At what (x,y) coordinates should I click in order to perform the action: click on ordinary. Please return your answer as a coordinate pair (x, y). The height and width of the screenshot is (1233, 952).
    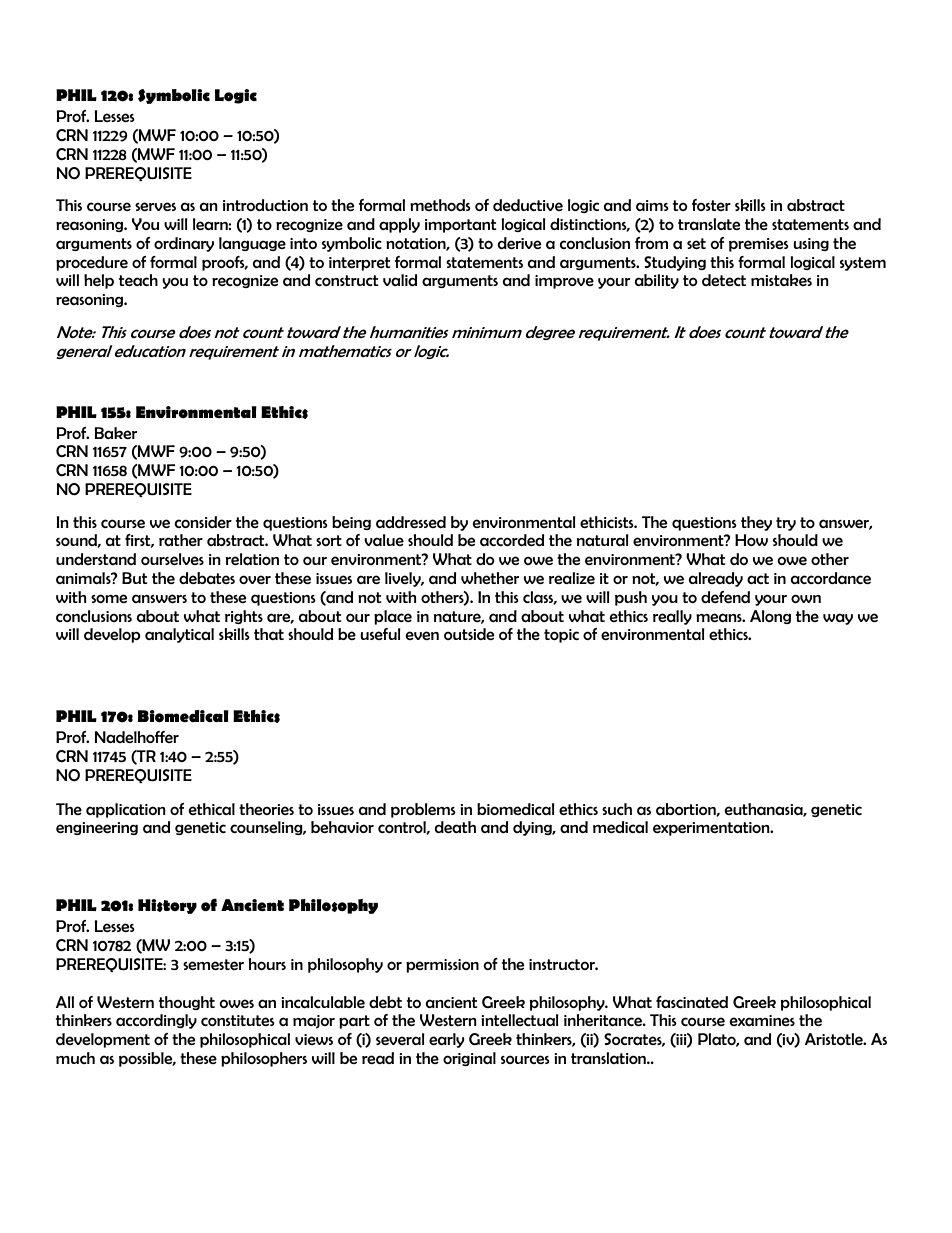
    Looking at the image, I should click on (184, 244).
